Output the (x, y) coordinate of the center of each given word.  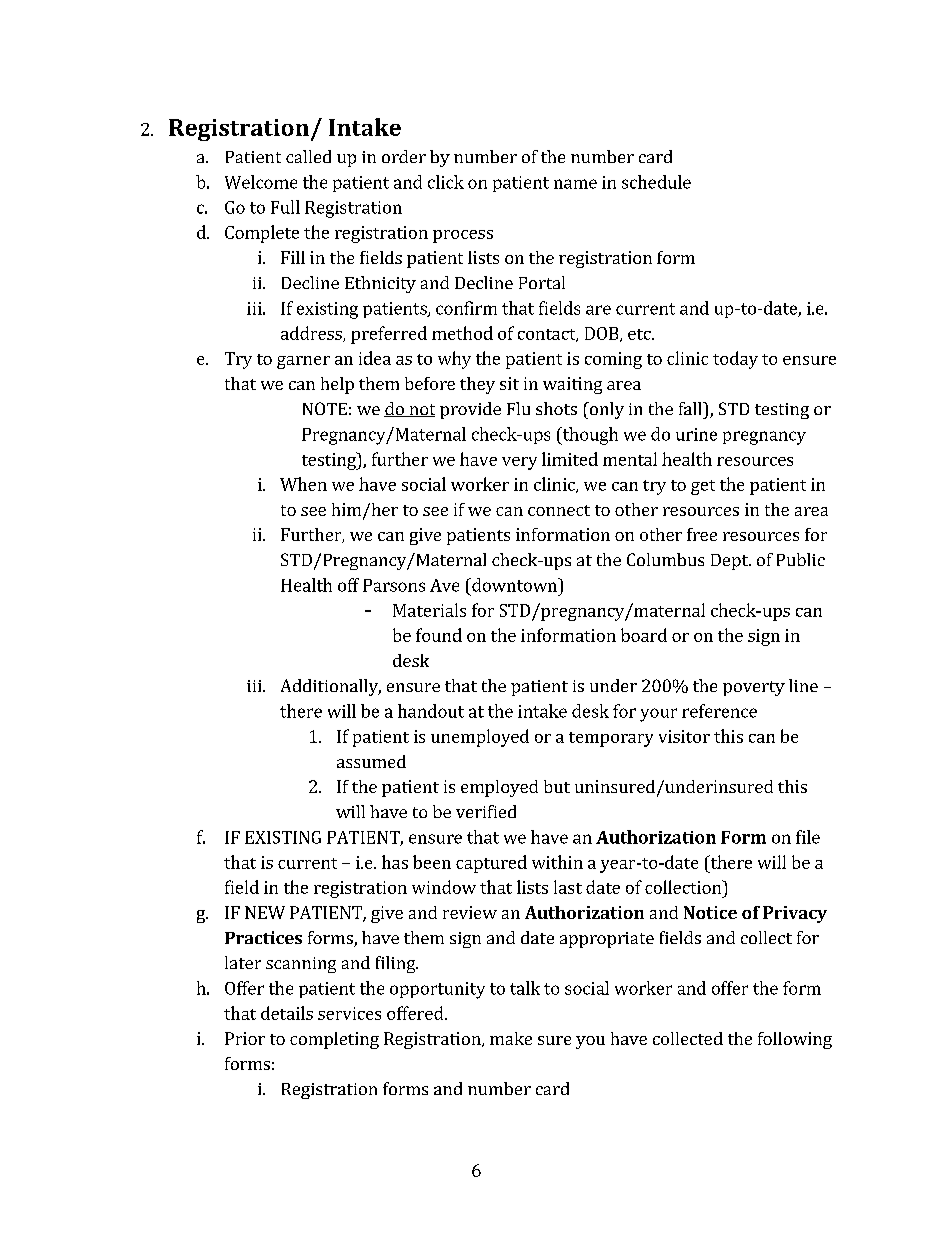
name (575, 184)
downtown (514, 585)
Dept (730, 562)
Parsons (394, 585)
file (808, 837)
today (735, 360)
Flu (518, 408)
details (287, 1013)
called (308, 156)
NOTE (325, 408)
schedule (656, 182)
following (795, 1040)
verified (486, 811)
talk (525, 988)
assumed (371, 761)
